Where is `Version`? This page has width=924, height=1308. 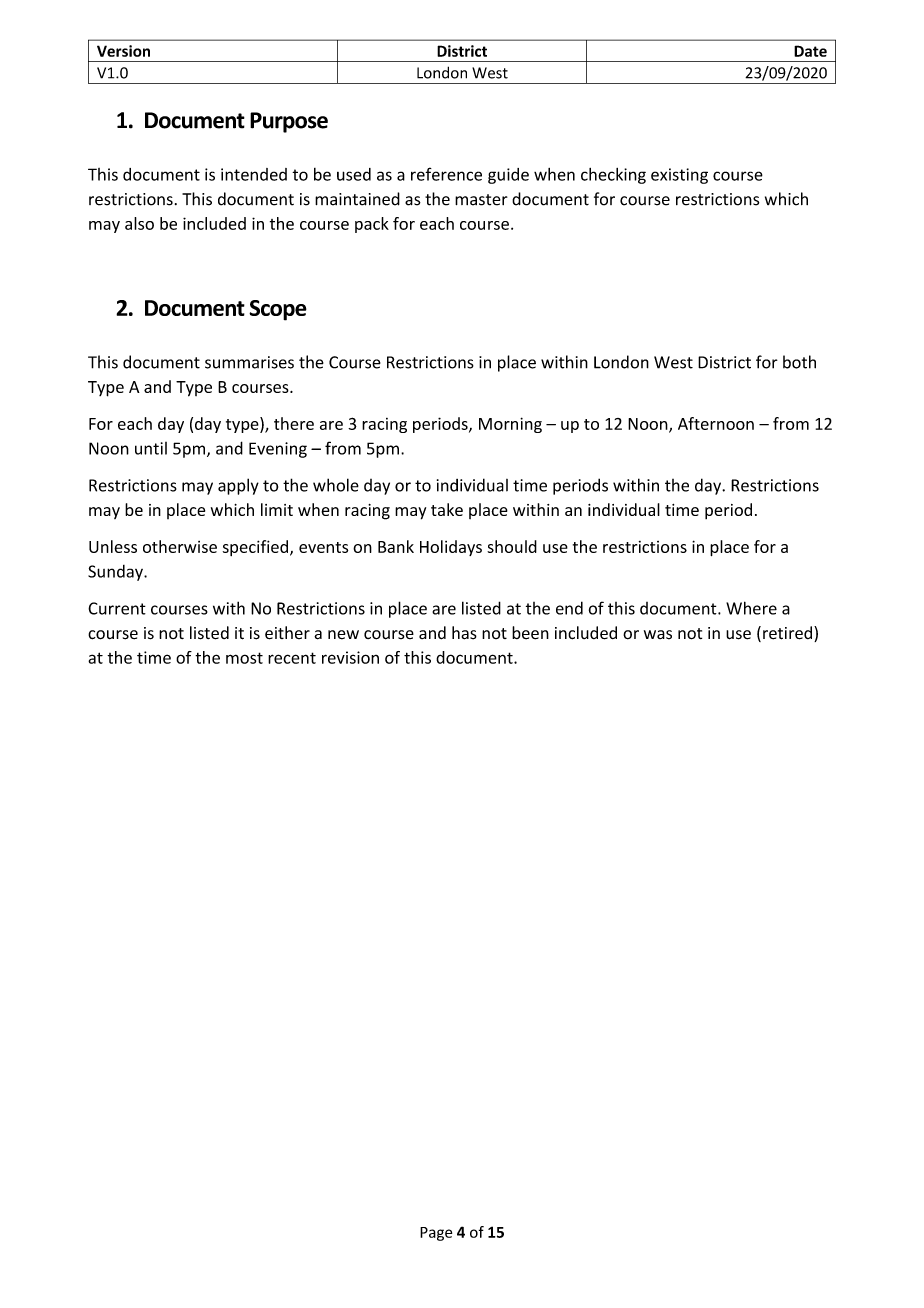 Version is located at coordinates (123, 51).
